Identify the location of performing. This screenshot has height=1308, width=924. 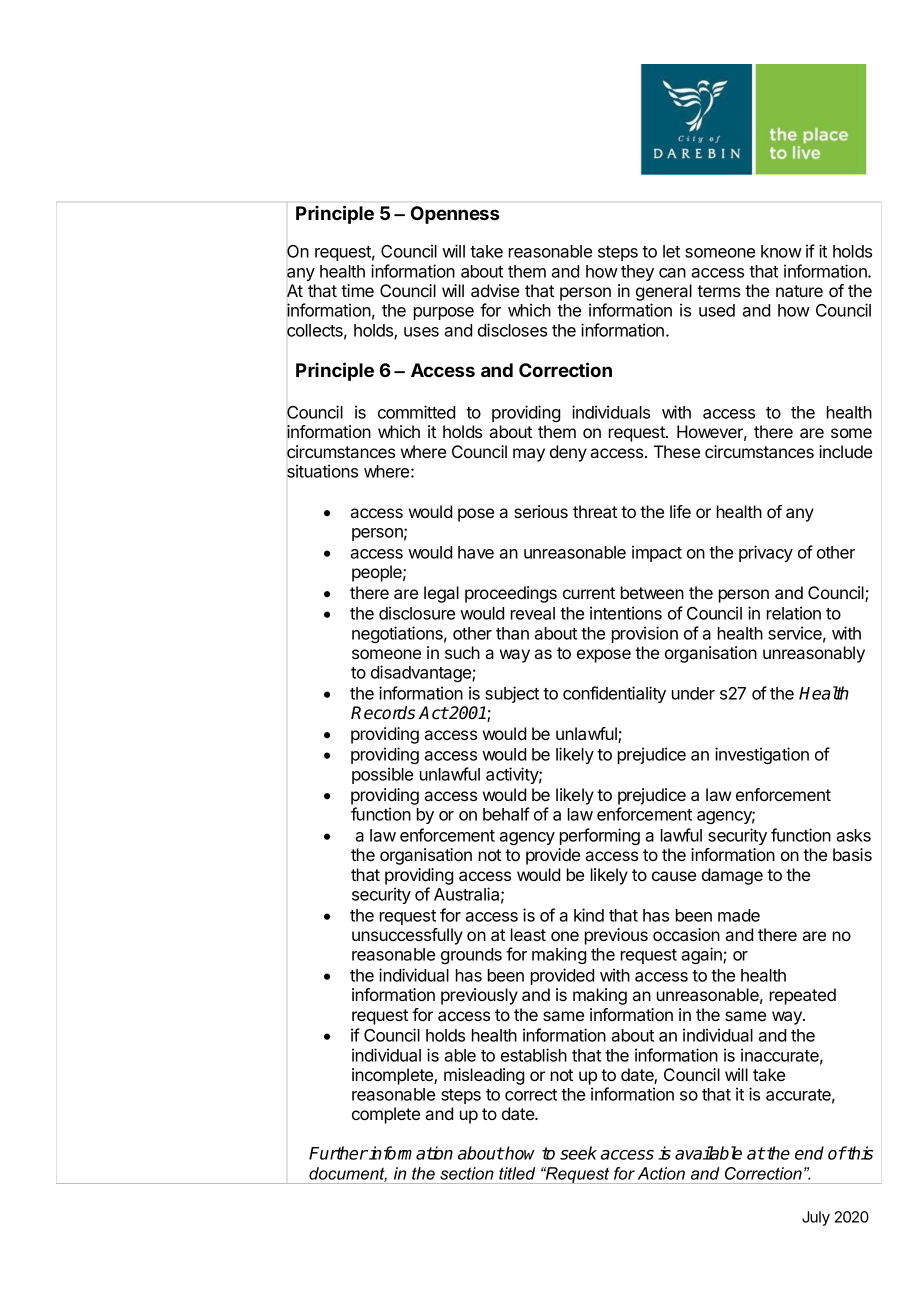
(600, 836).
